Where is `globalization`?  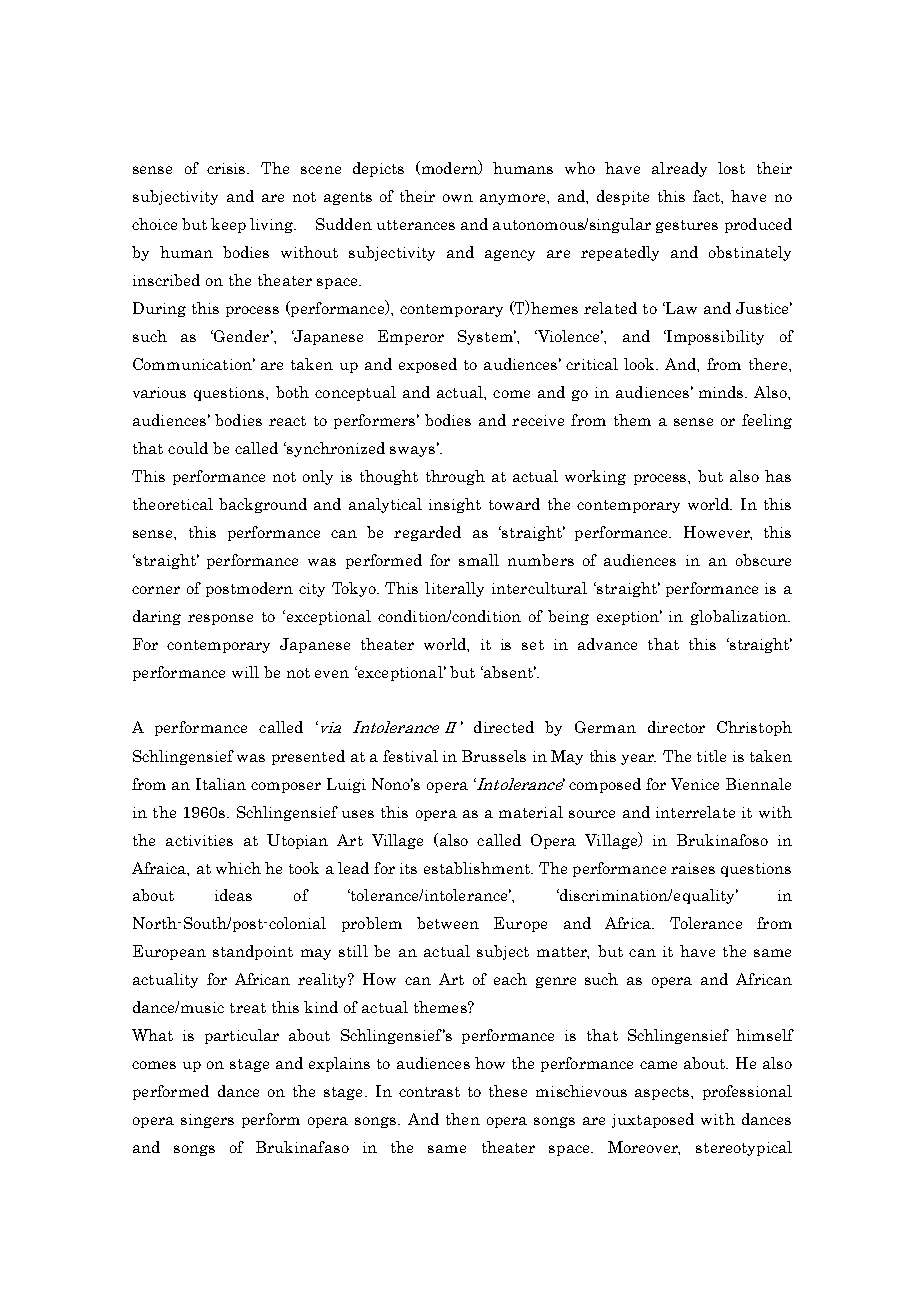
globalization is located at coordinates (740, 617).
